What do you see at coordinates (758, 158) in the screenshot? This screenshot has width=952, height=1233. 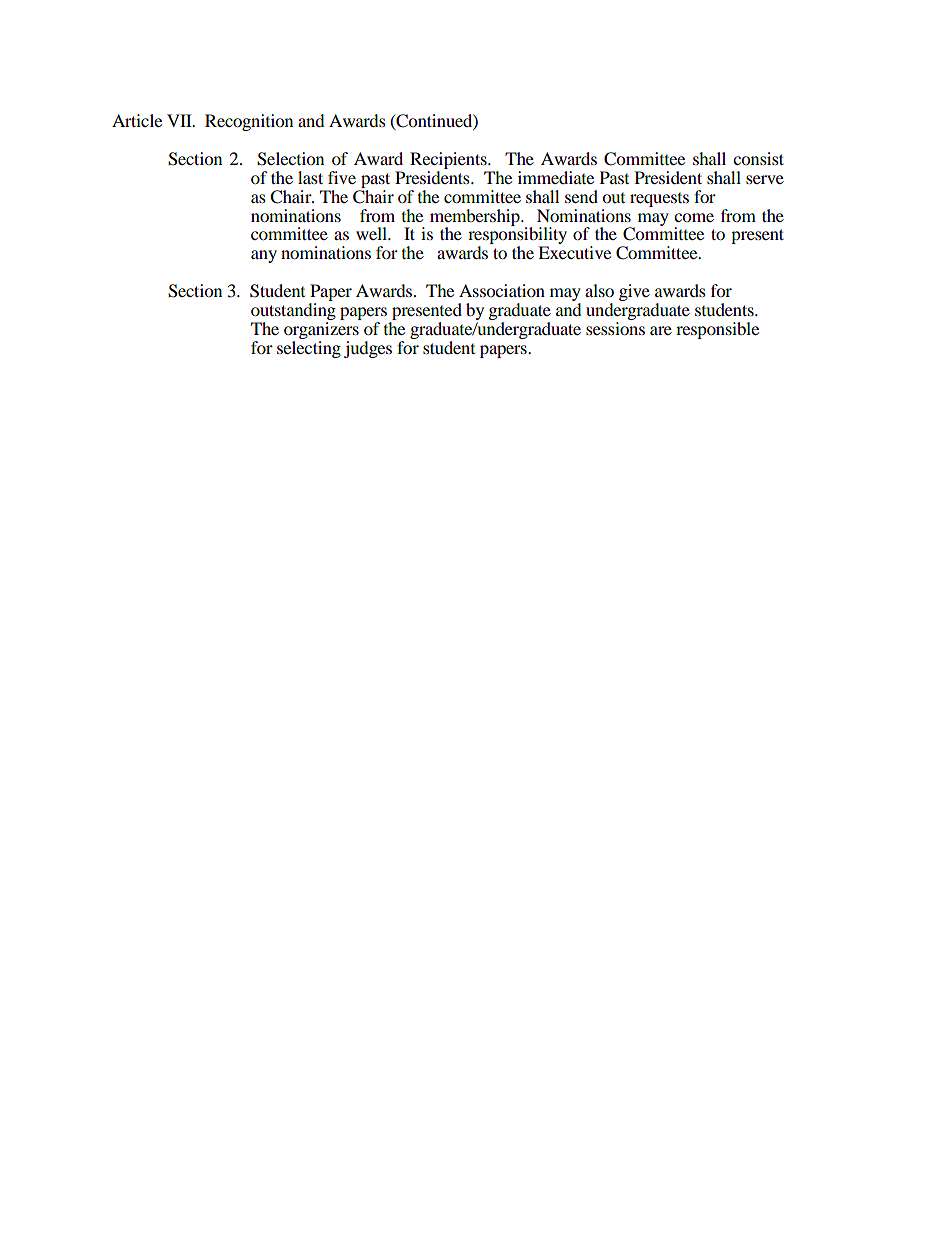 I see `consist` at bounding box center [758, 158].
